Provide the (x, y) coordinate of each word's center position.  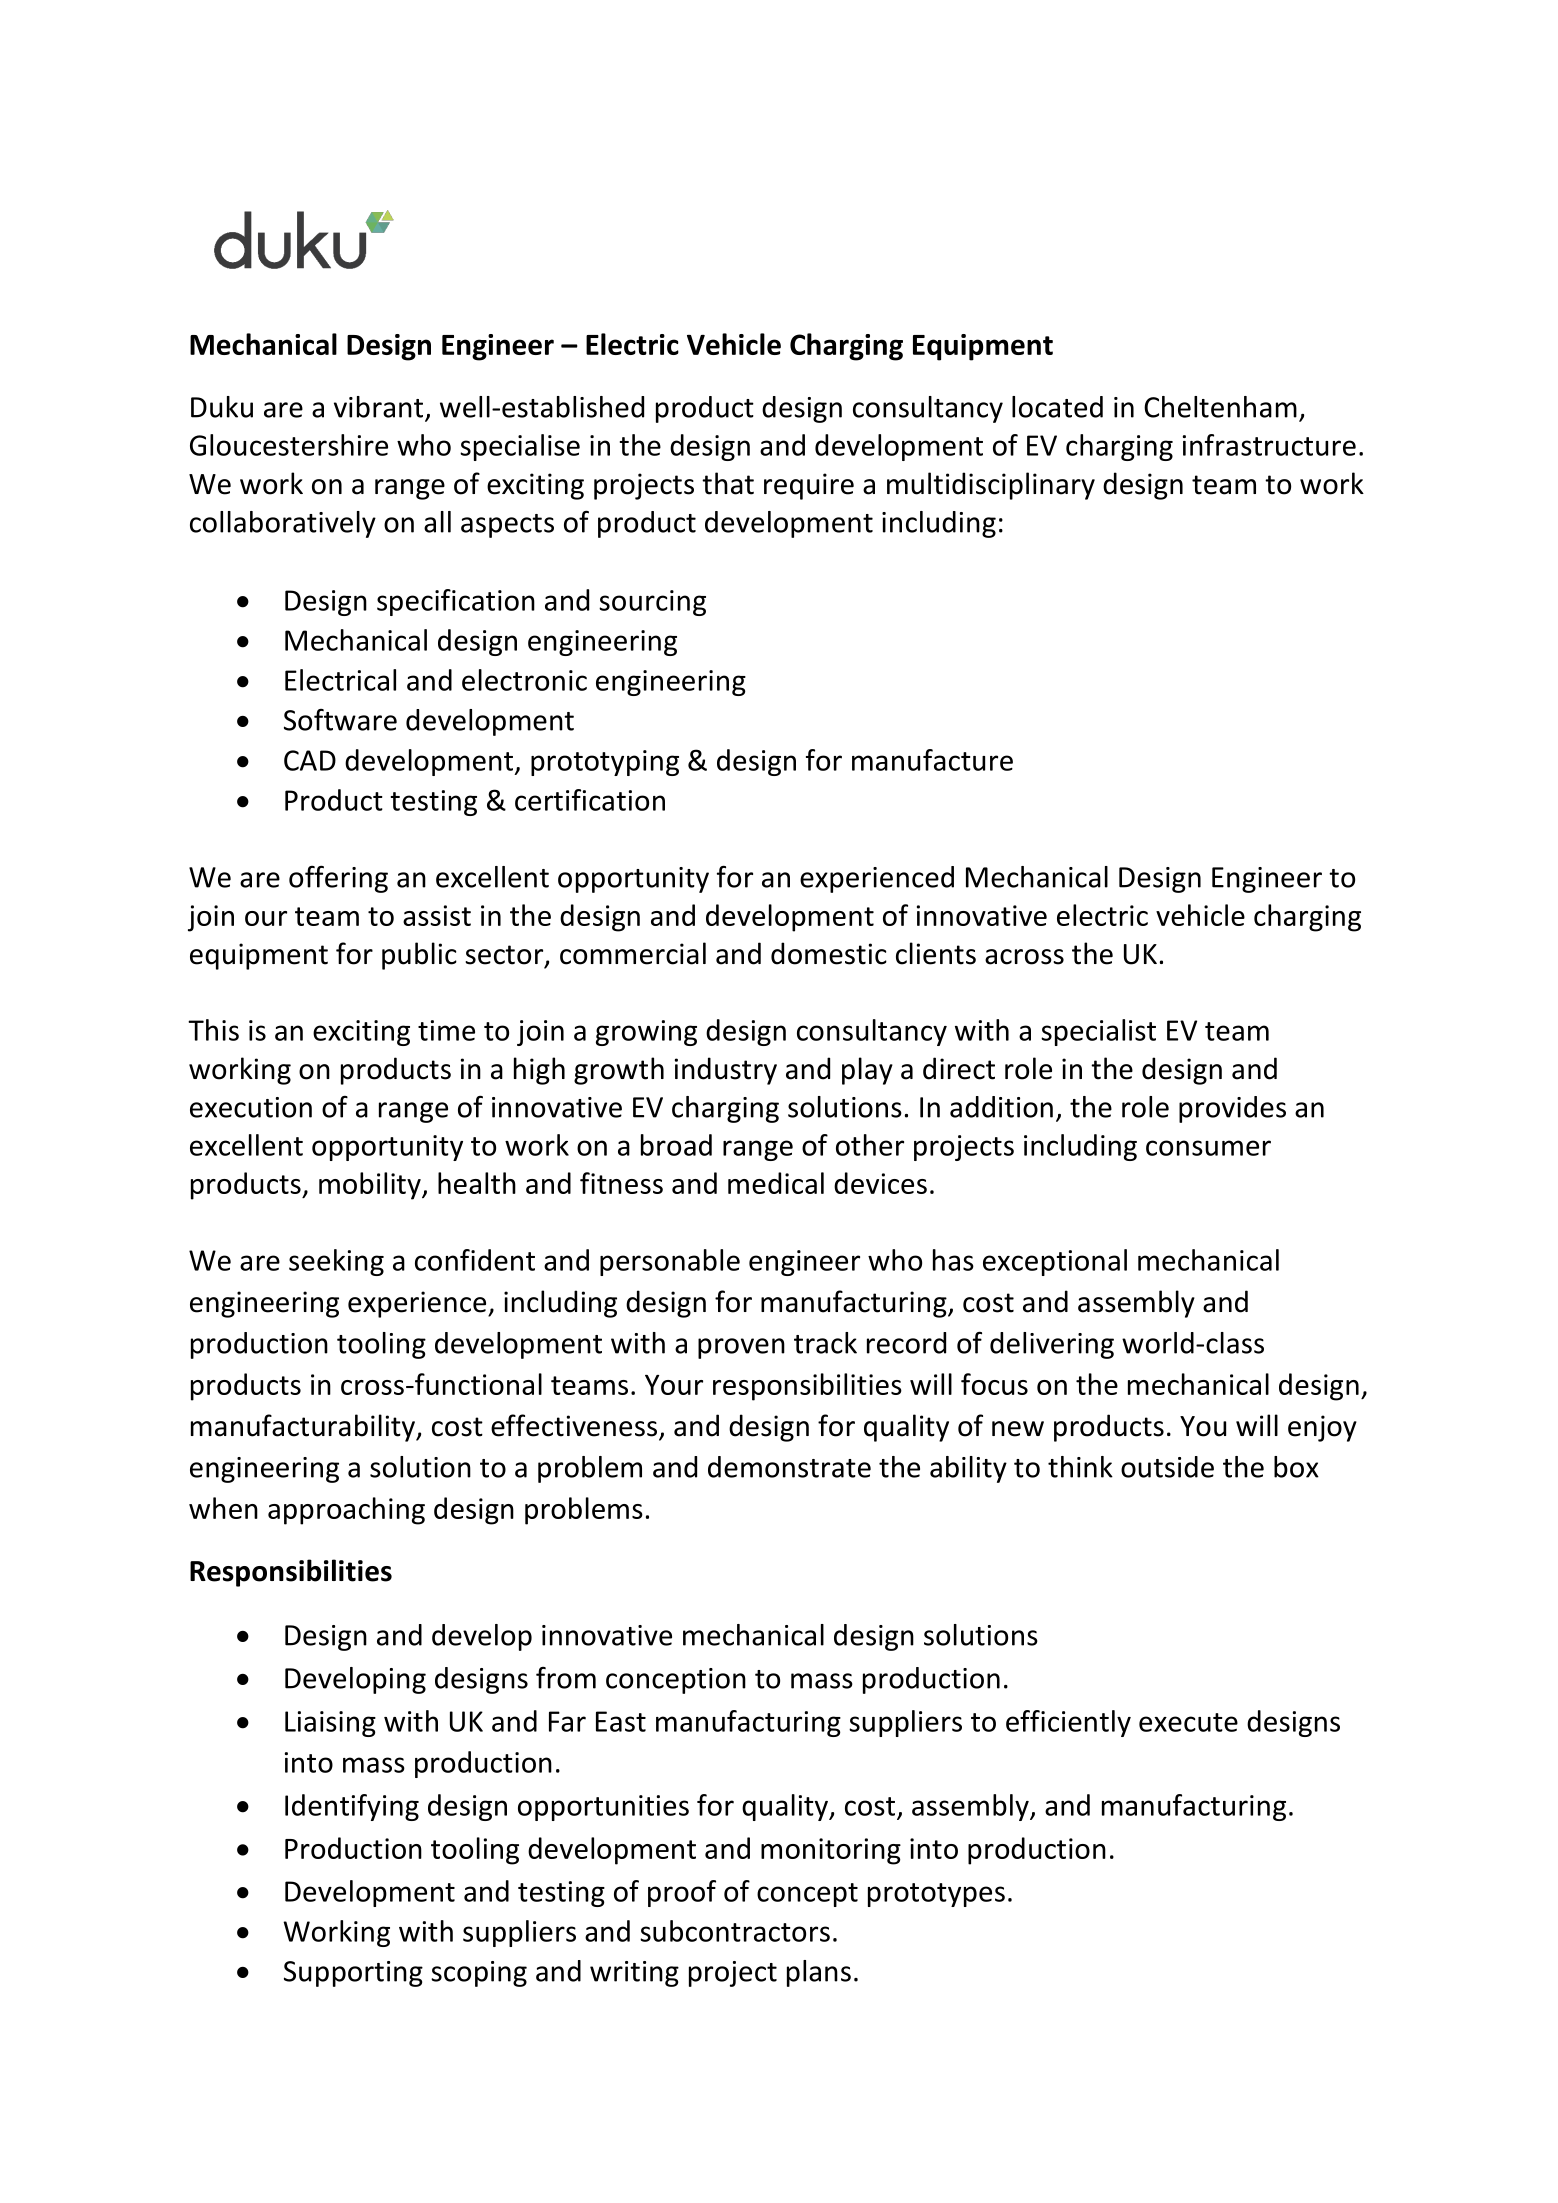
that (728, 483)
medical (776, 1183)
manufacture (932, 760)
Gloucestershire (289, 445)
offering (338, 879)
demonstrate (789, 1467)
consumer (1208, 1148)
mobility (371, 1186)
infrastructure (1269, 445)
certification (590, 800)
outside (1167, 1467)
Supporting (353, 1974)
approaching (346, 1511)
